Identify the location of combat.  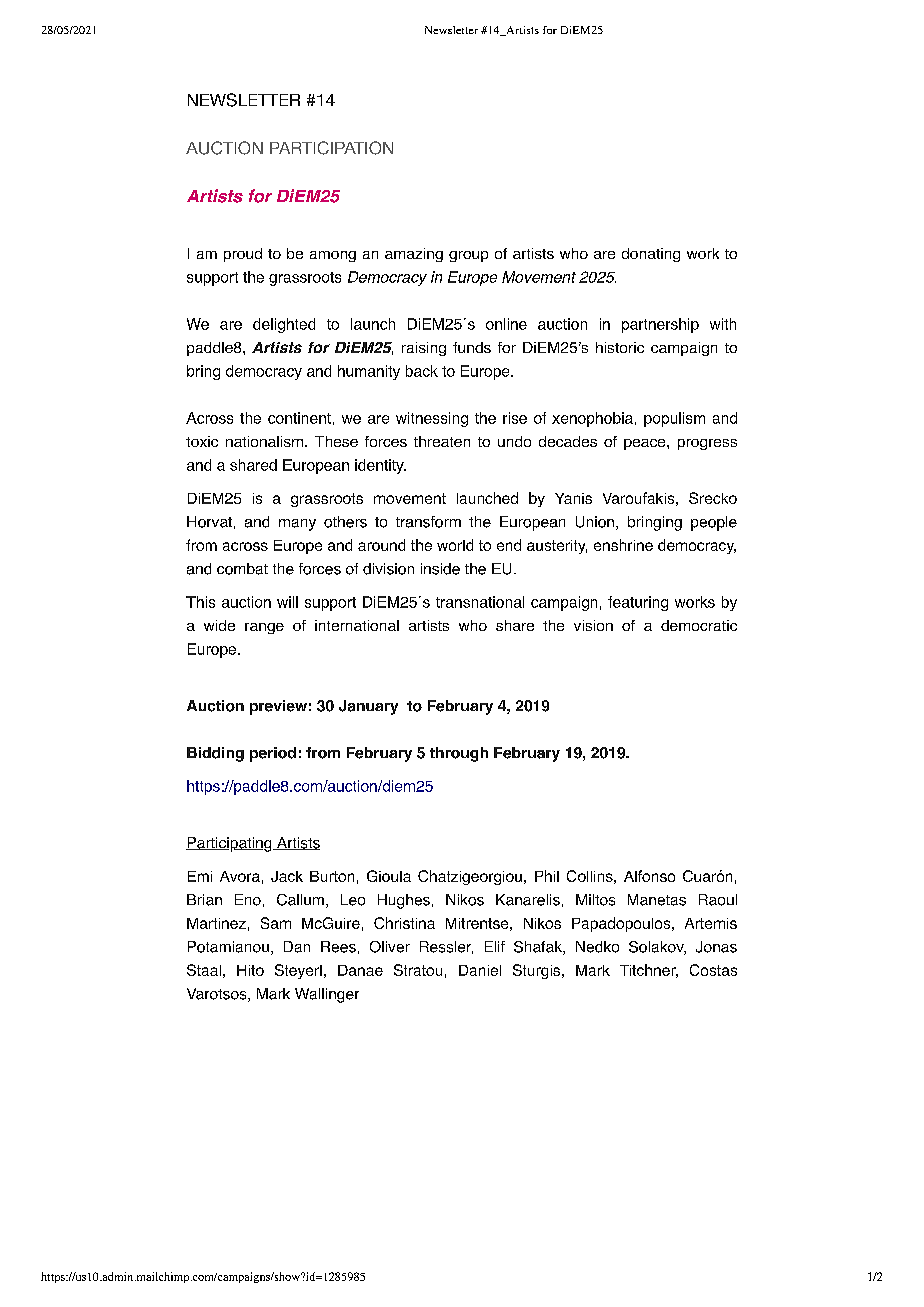
(242, 569).
